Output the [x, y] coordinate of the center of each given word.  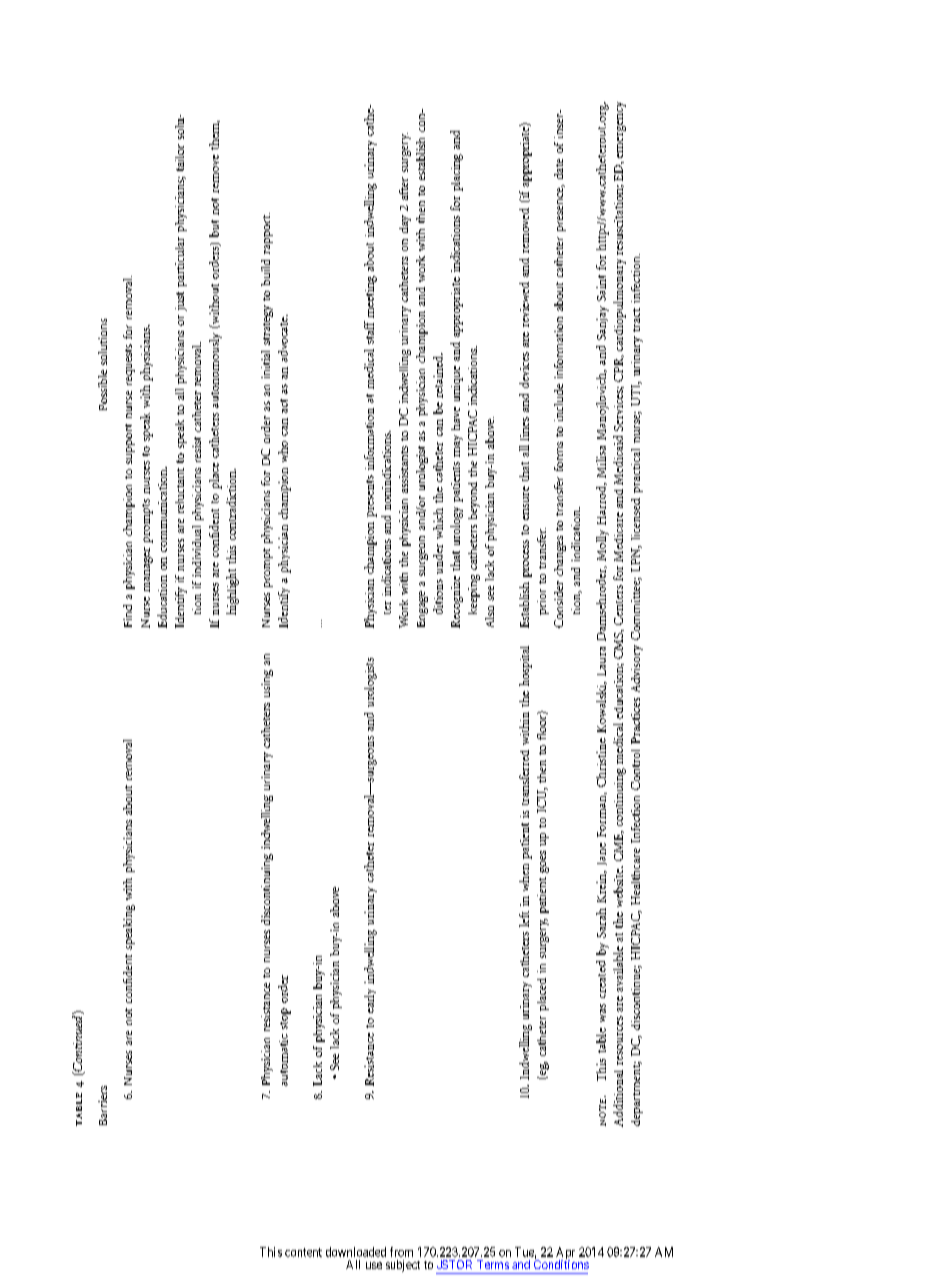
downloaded [356, 1252]
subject [403, 1266]
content [303, 1252]
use [374, 1265]
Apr [565, 1254]
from [401, 1252]
